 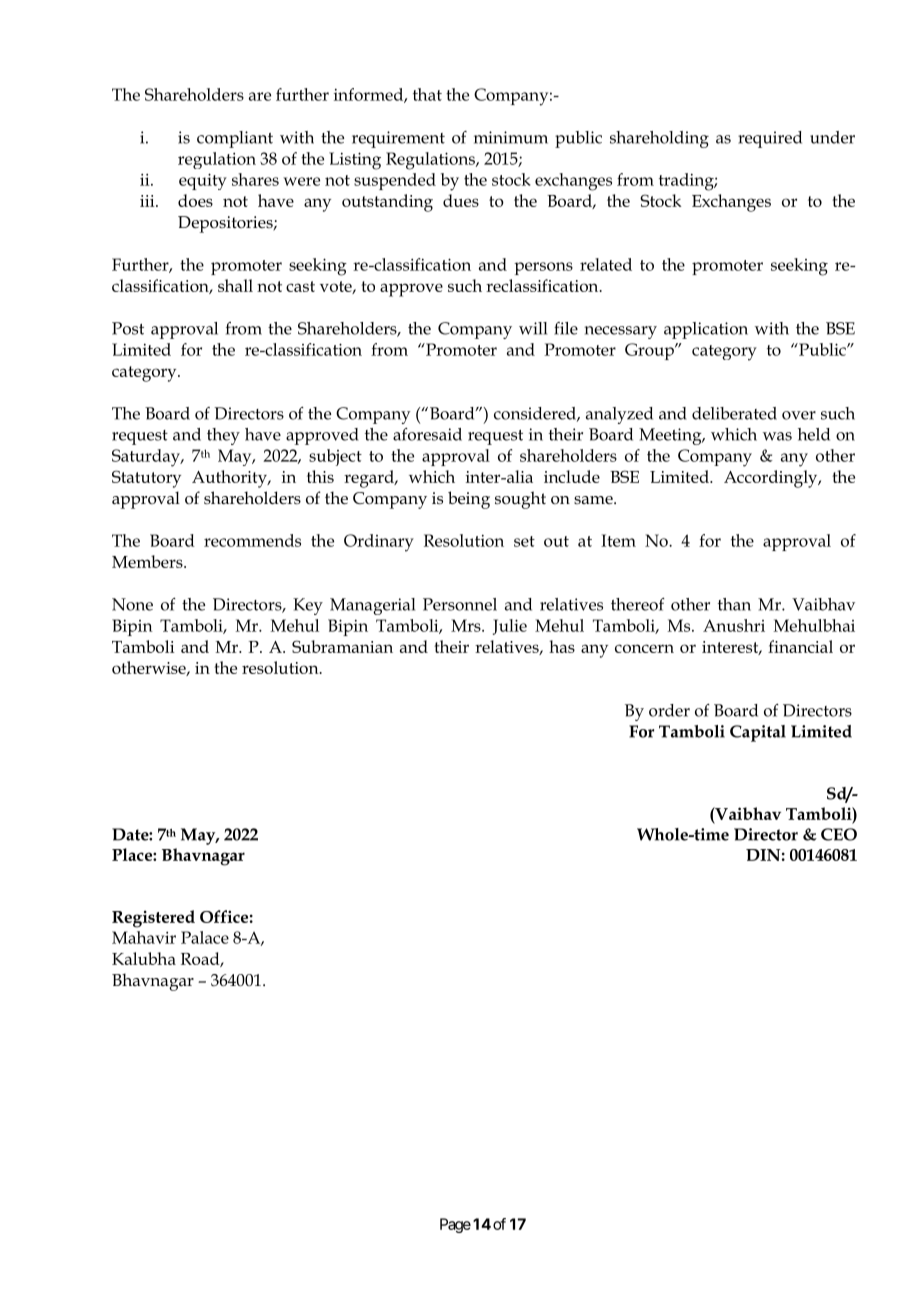 I want to click on order, so click(x=669, y=710).
